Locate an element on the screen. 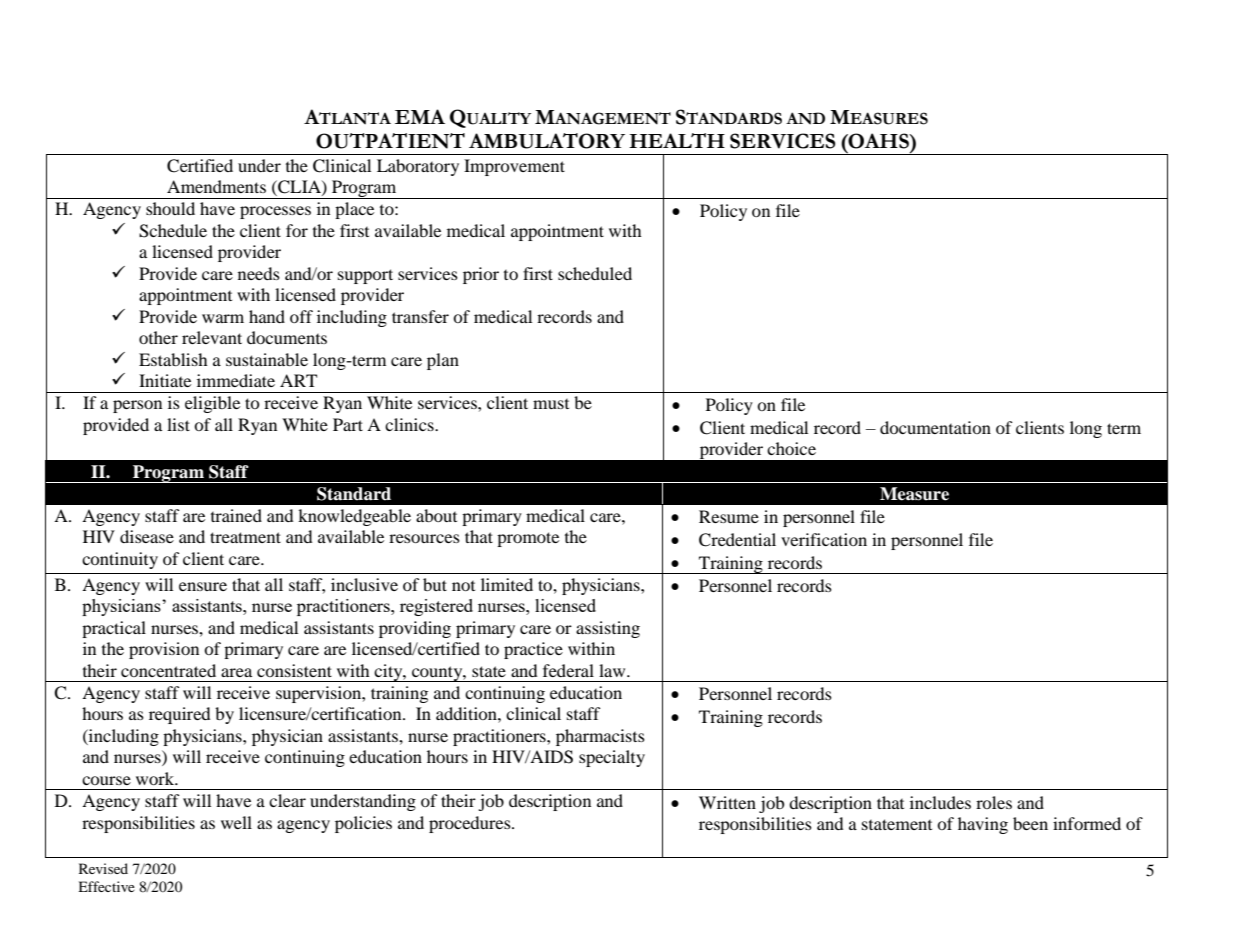  Amendments is located at coordinates (216, 186).
